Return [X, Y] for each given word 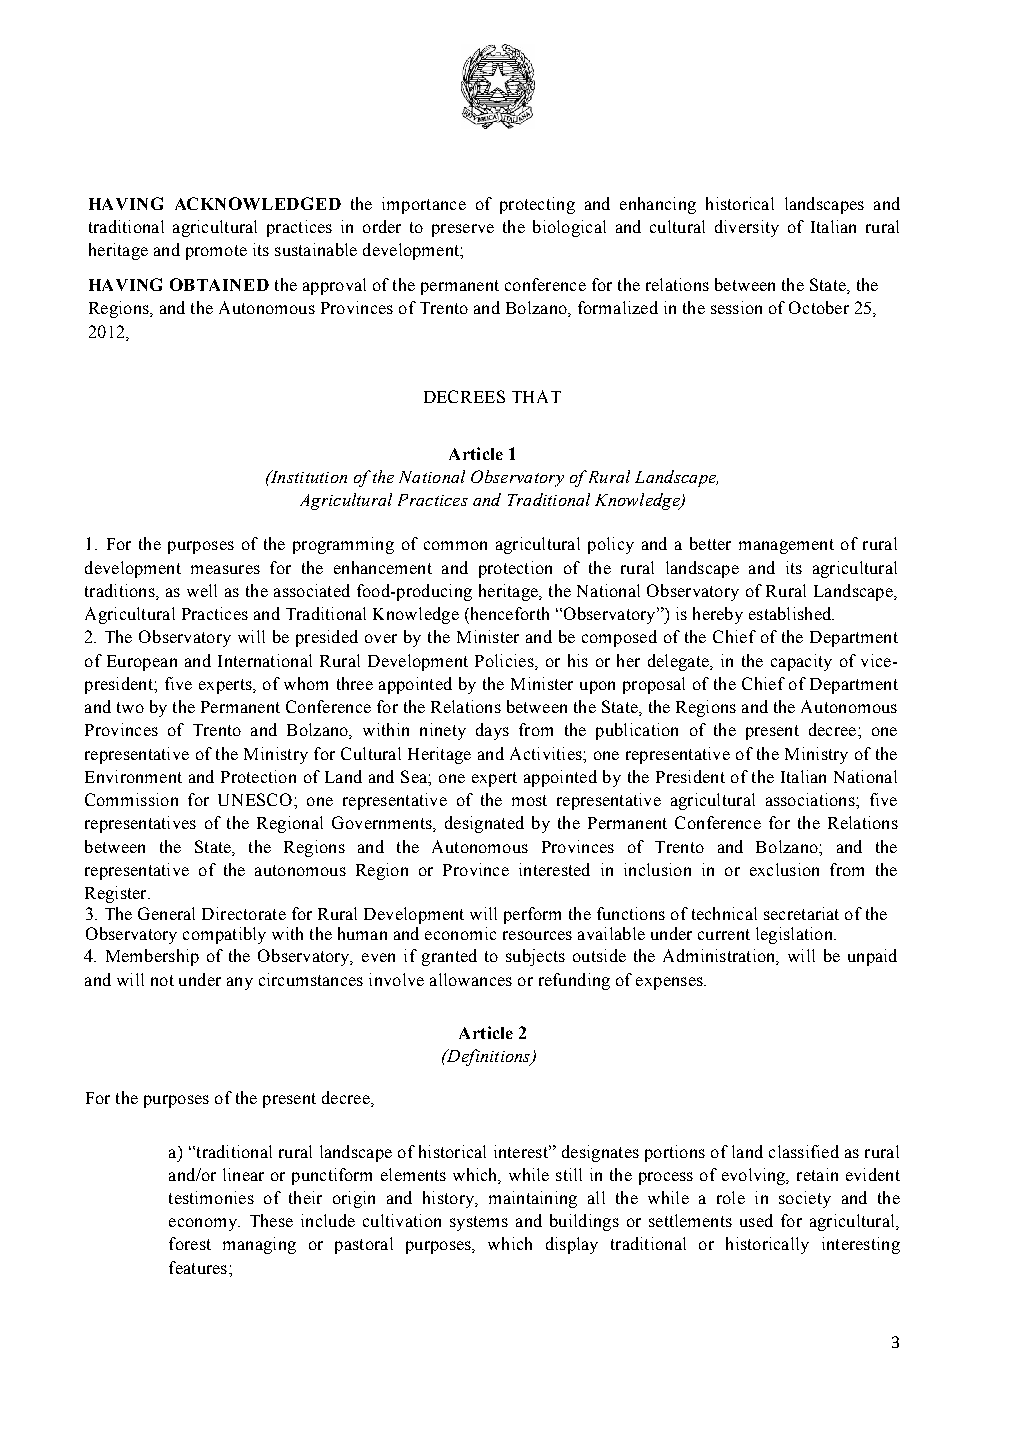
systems [479, 1223]
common [455, 545]
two [130, 707]
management [786, 546]
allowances [471, 979]
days [492, 731]
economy [204, 1224]
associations [811, 799]
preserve [463, 230]
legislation [795, 935]
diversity [747, 228]
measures [225, 569]
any [240, 983]
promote [216, 252]
